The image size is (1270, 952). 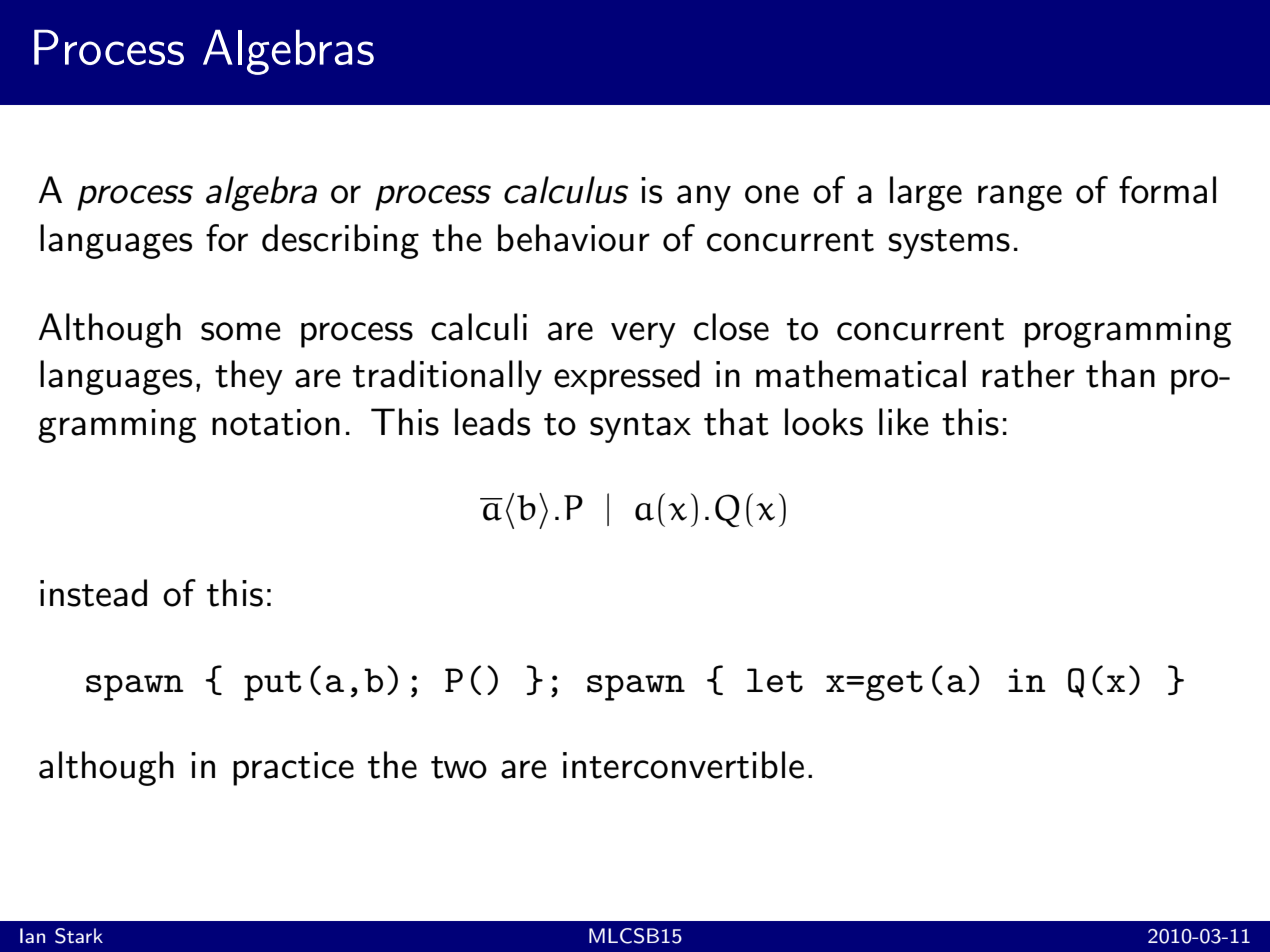 What do you see at coordinates (1028, 374) in the document?
I see `rather` at bounding box center [1028, 374].
